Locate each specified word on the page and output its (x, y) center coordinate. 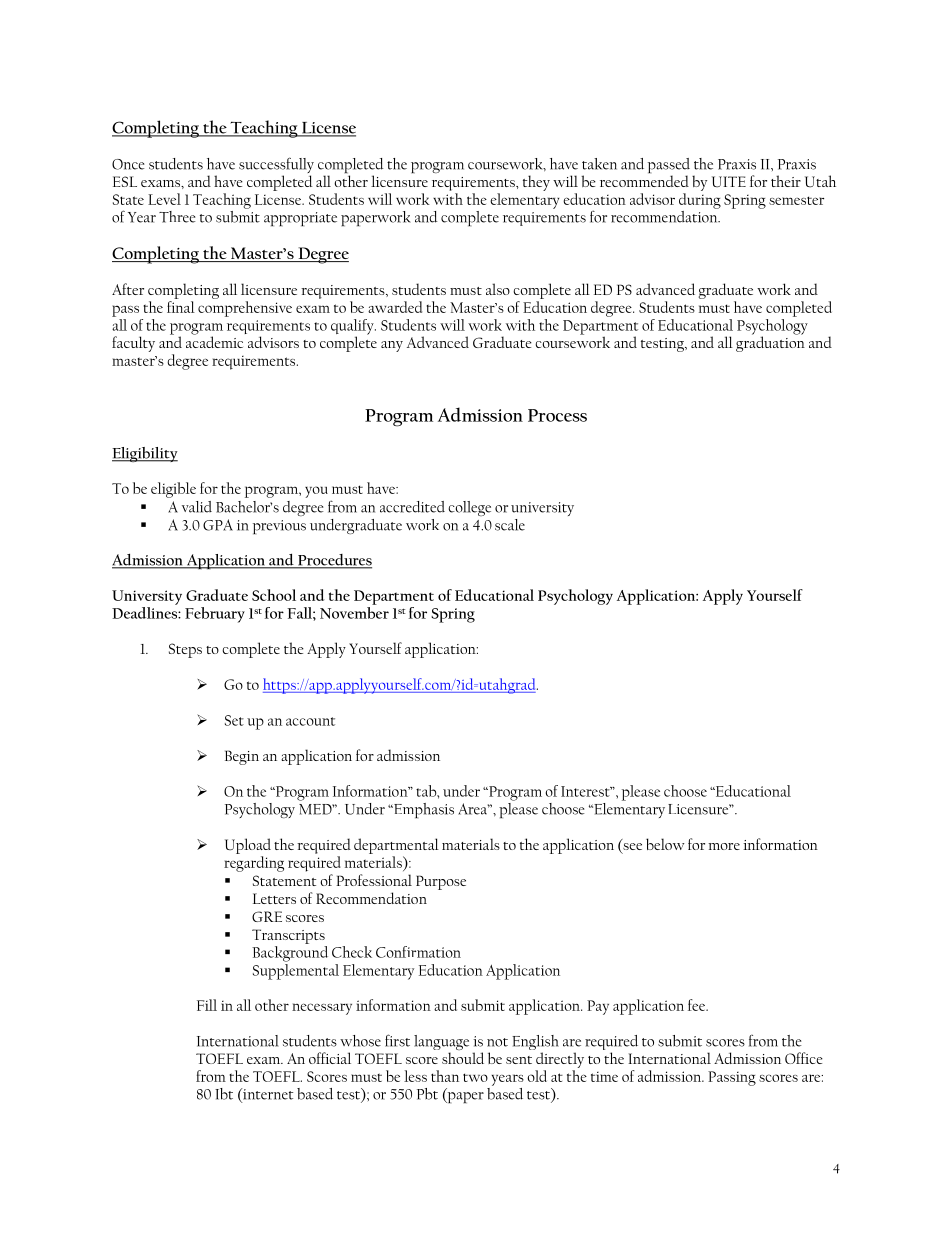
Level (164, 199)
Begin (242, 757)
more (724, 846)
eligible (173, 490)
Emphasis (423, 810)
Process (557, 415)
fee (698, 1005)
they (536, 183)
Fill (207, 1005)
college (469, 508)
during (700, 201)
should (463, 1058)
